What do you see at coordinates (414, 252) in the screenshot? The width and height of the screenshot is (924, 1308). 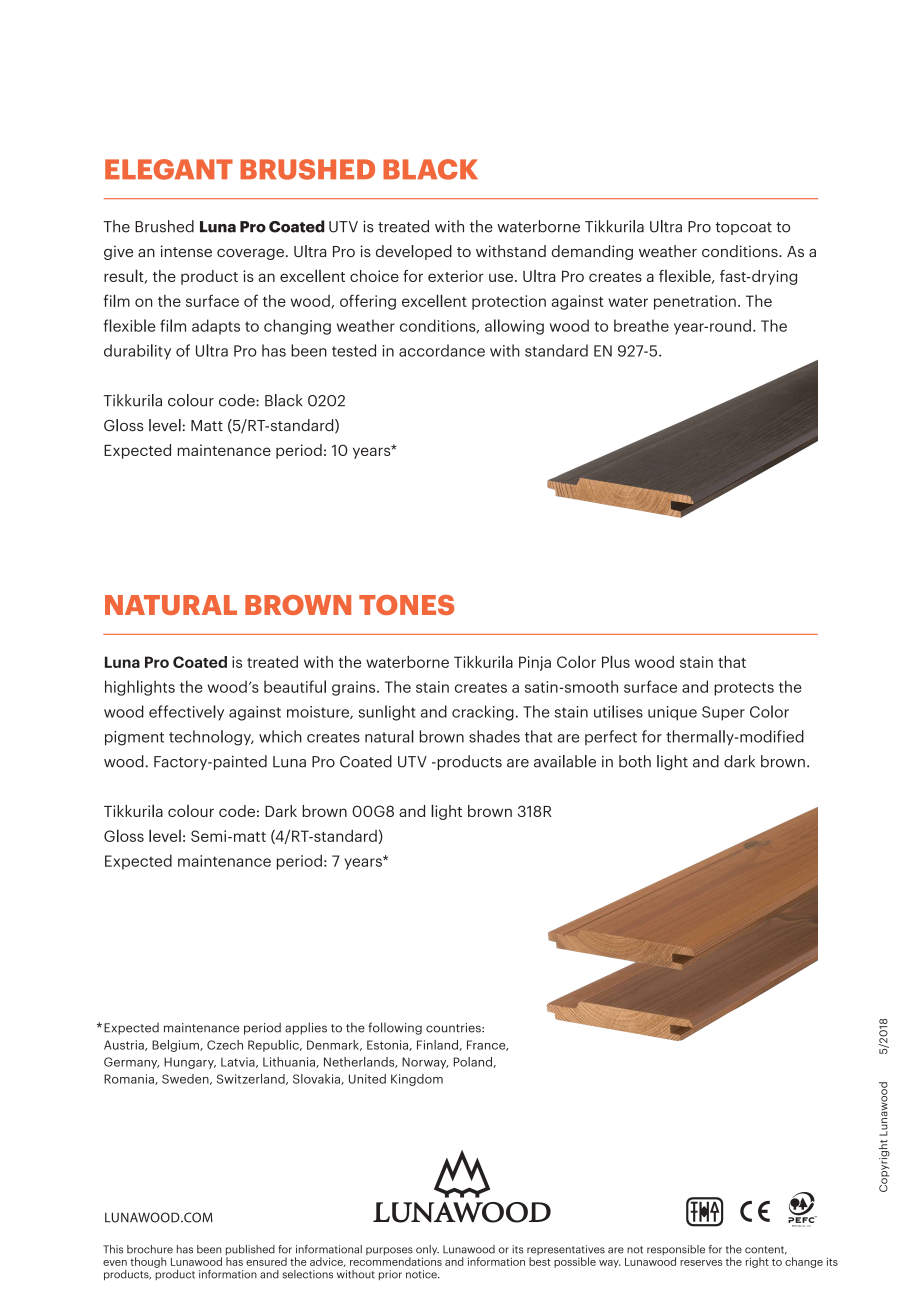 I see `developed` at bounding box center [414, 252].
